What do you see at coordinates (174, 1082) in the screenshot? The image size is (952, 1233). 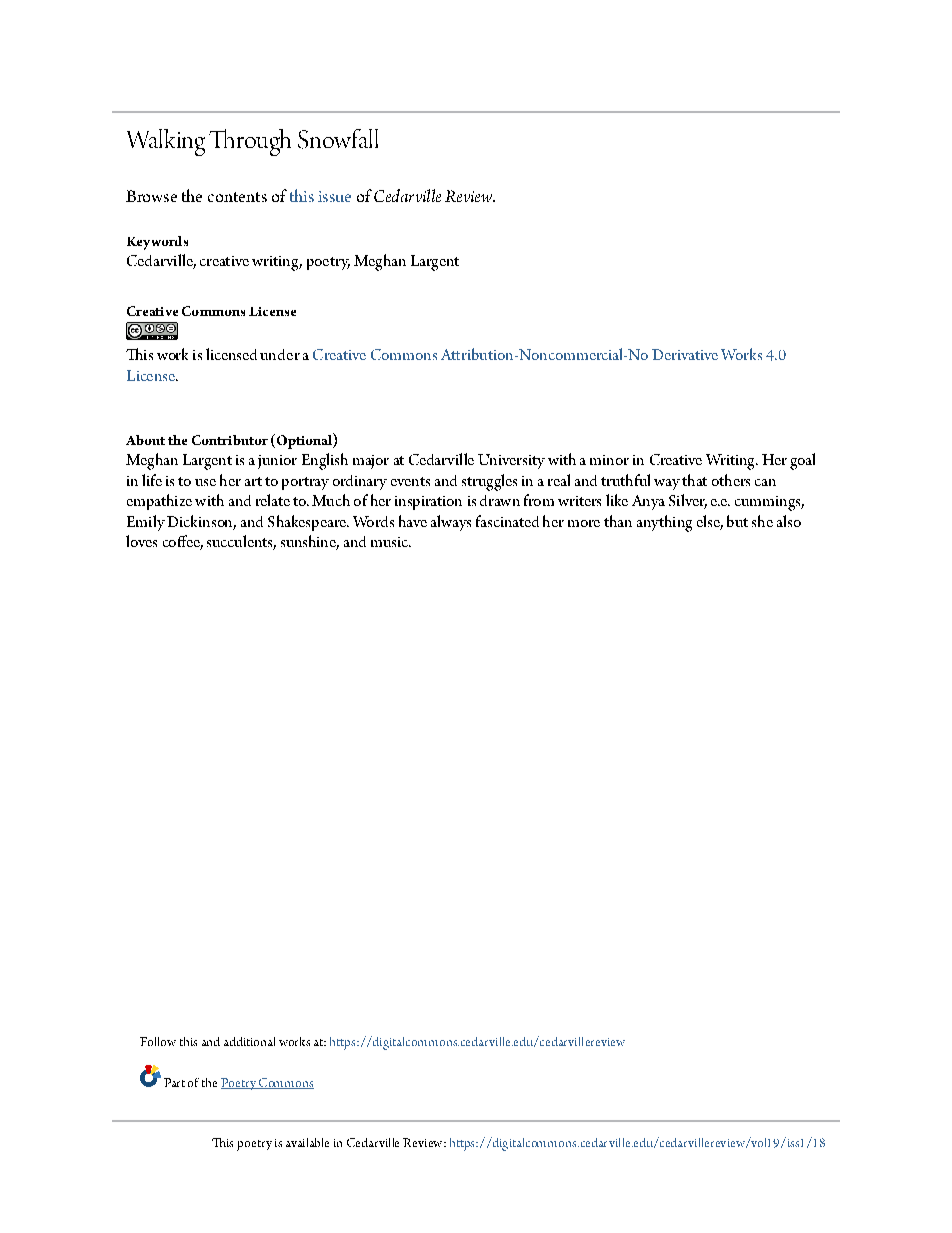 I see `Part` at bounding box center [174, 1082].
